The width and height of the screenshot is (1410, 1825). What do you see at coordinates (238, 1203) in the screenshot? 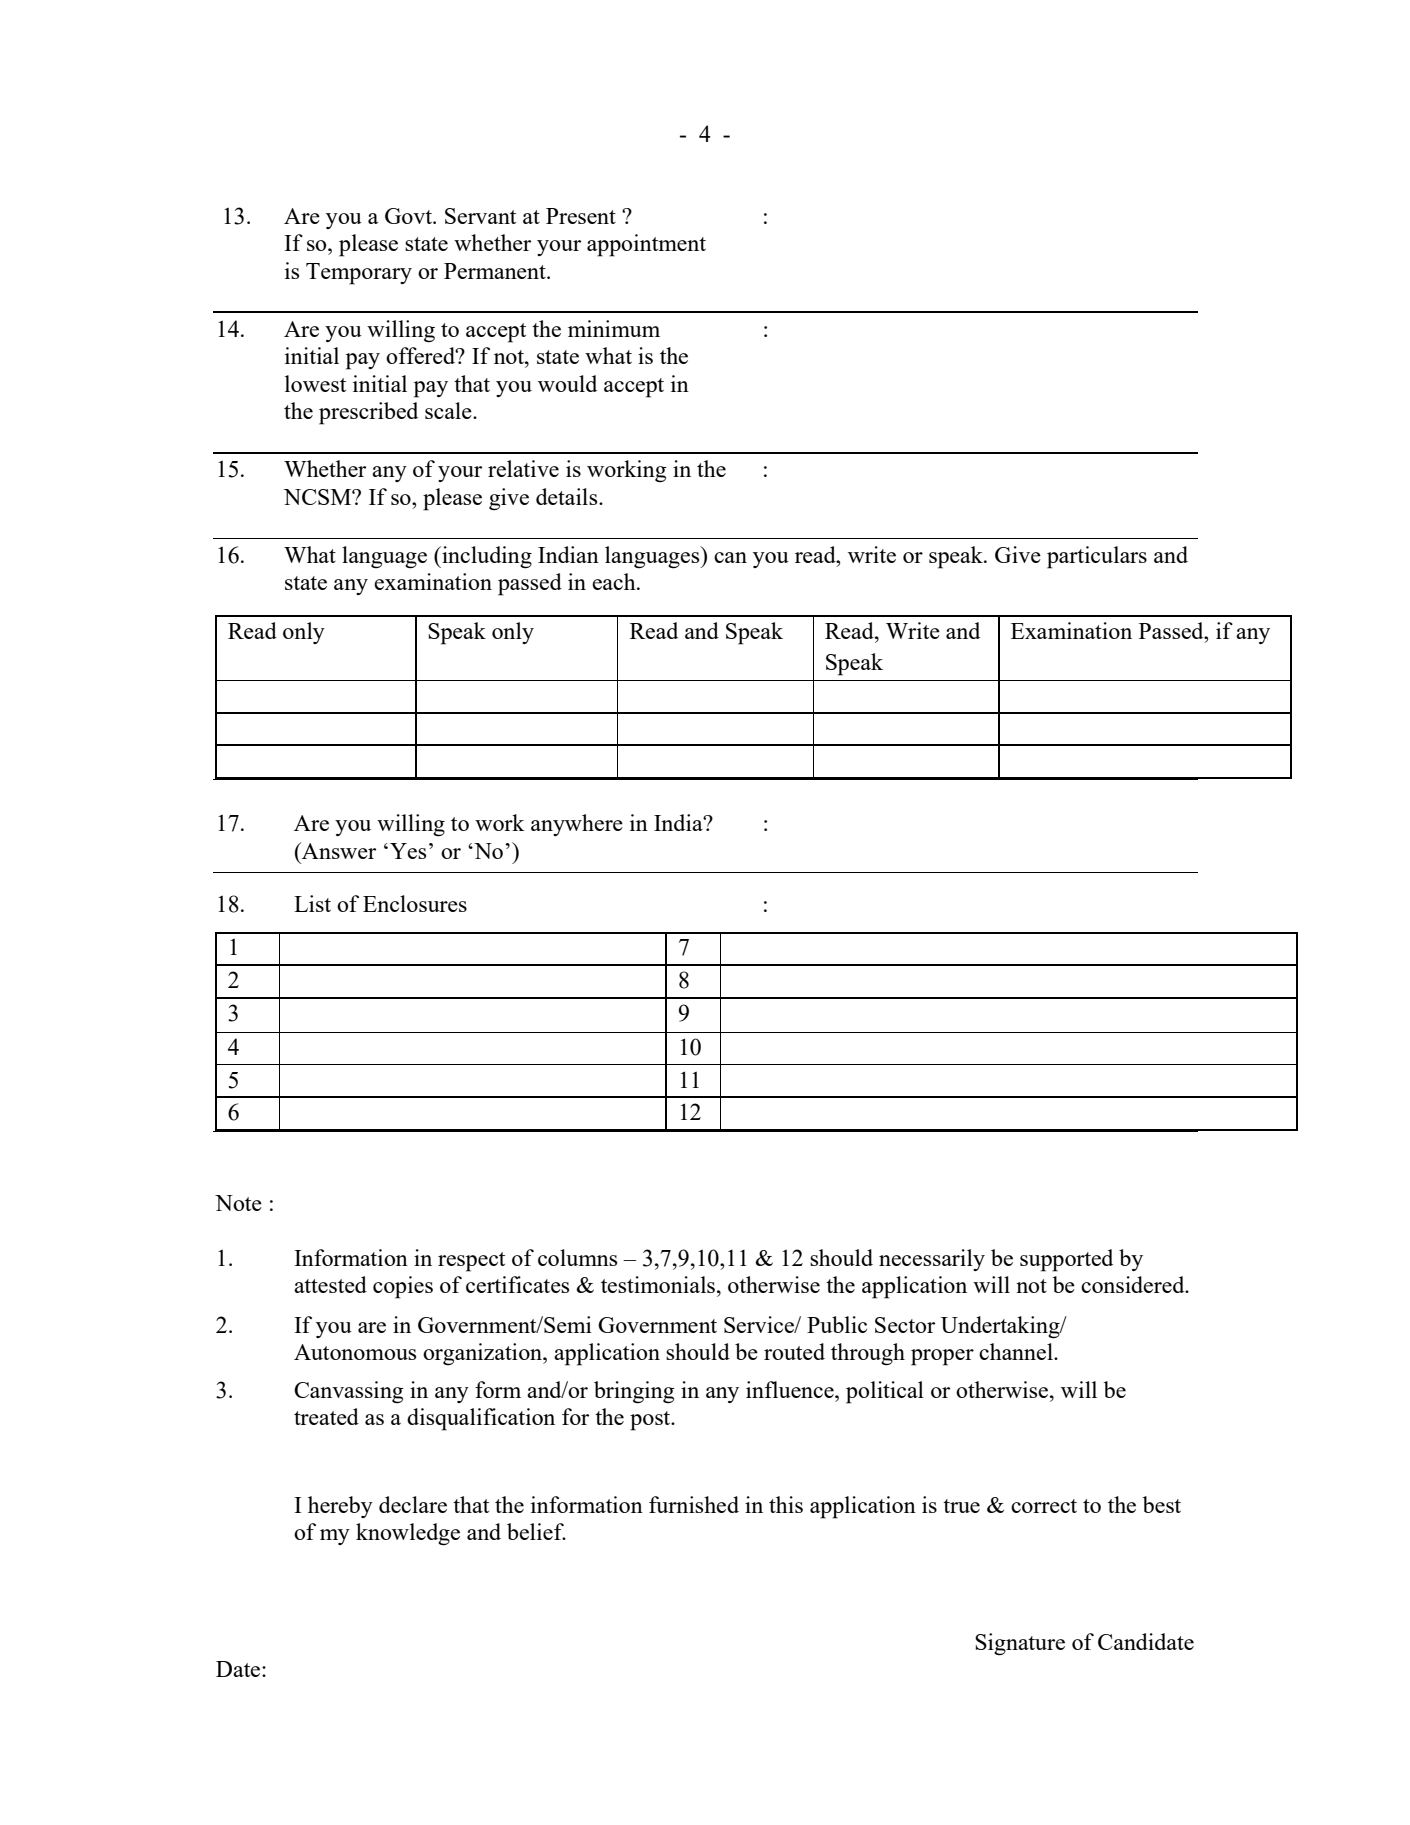
I see `Note` at bounding box center [238, 1203].
